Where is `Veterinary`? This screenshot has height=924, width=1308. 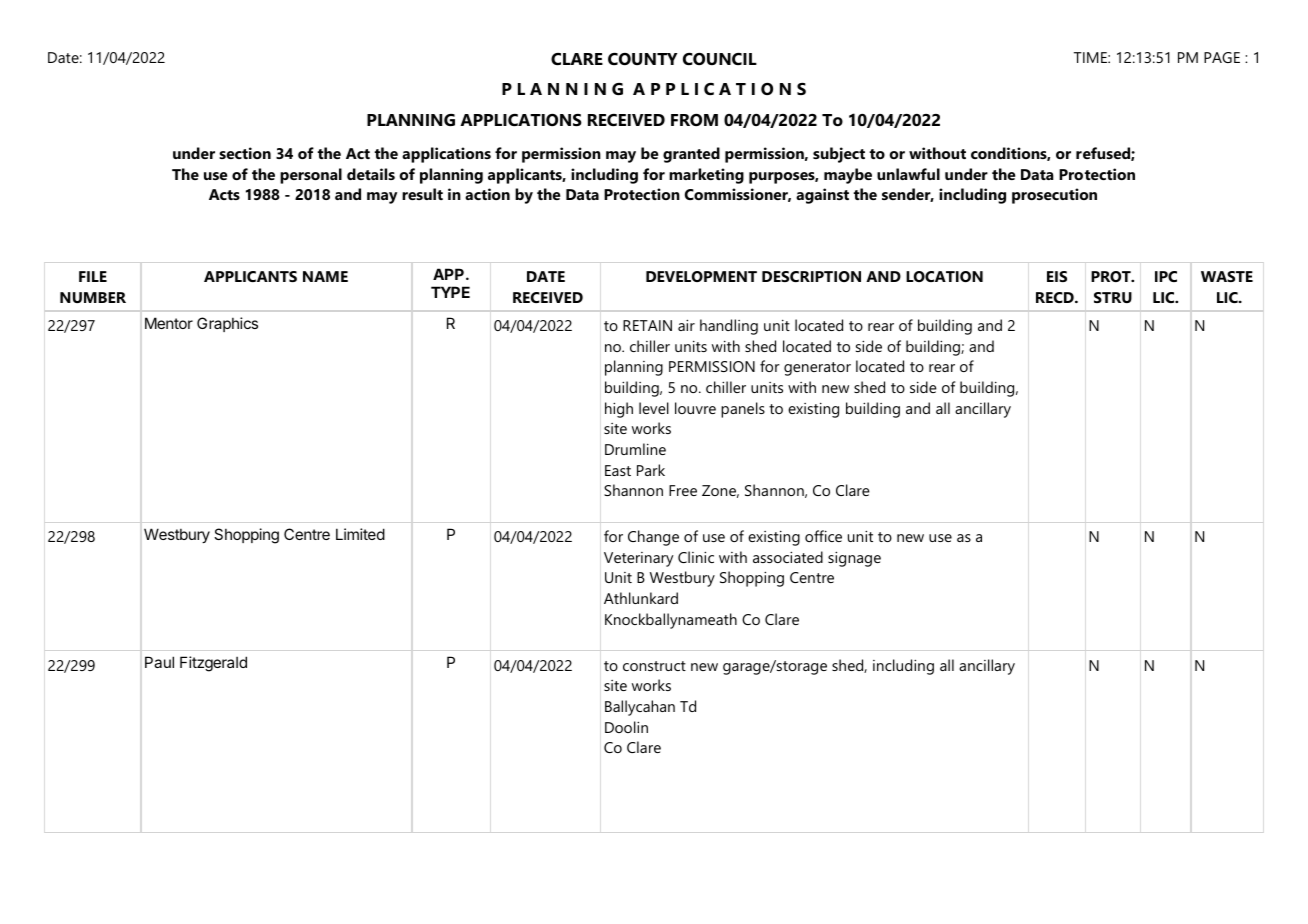 Veterinary is located at coordinates (639, 559).
